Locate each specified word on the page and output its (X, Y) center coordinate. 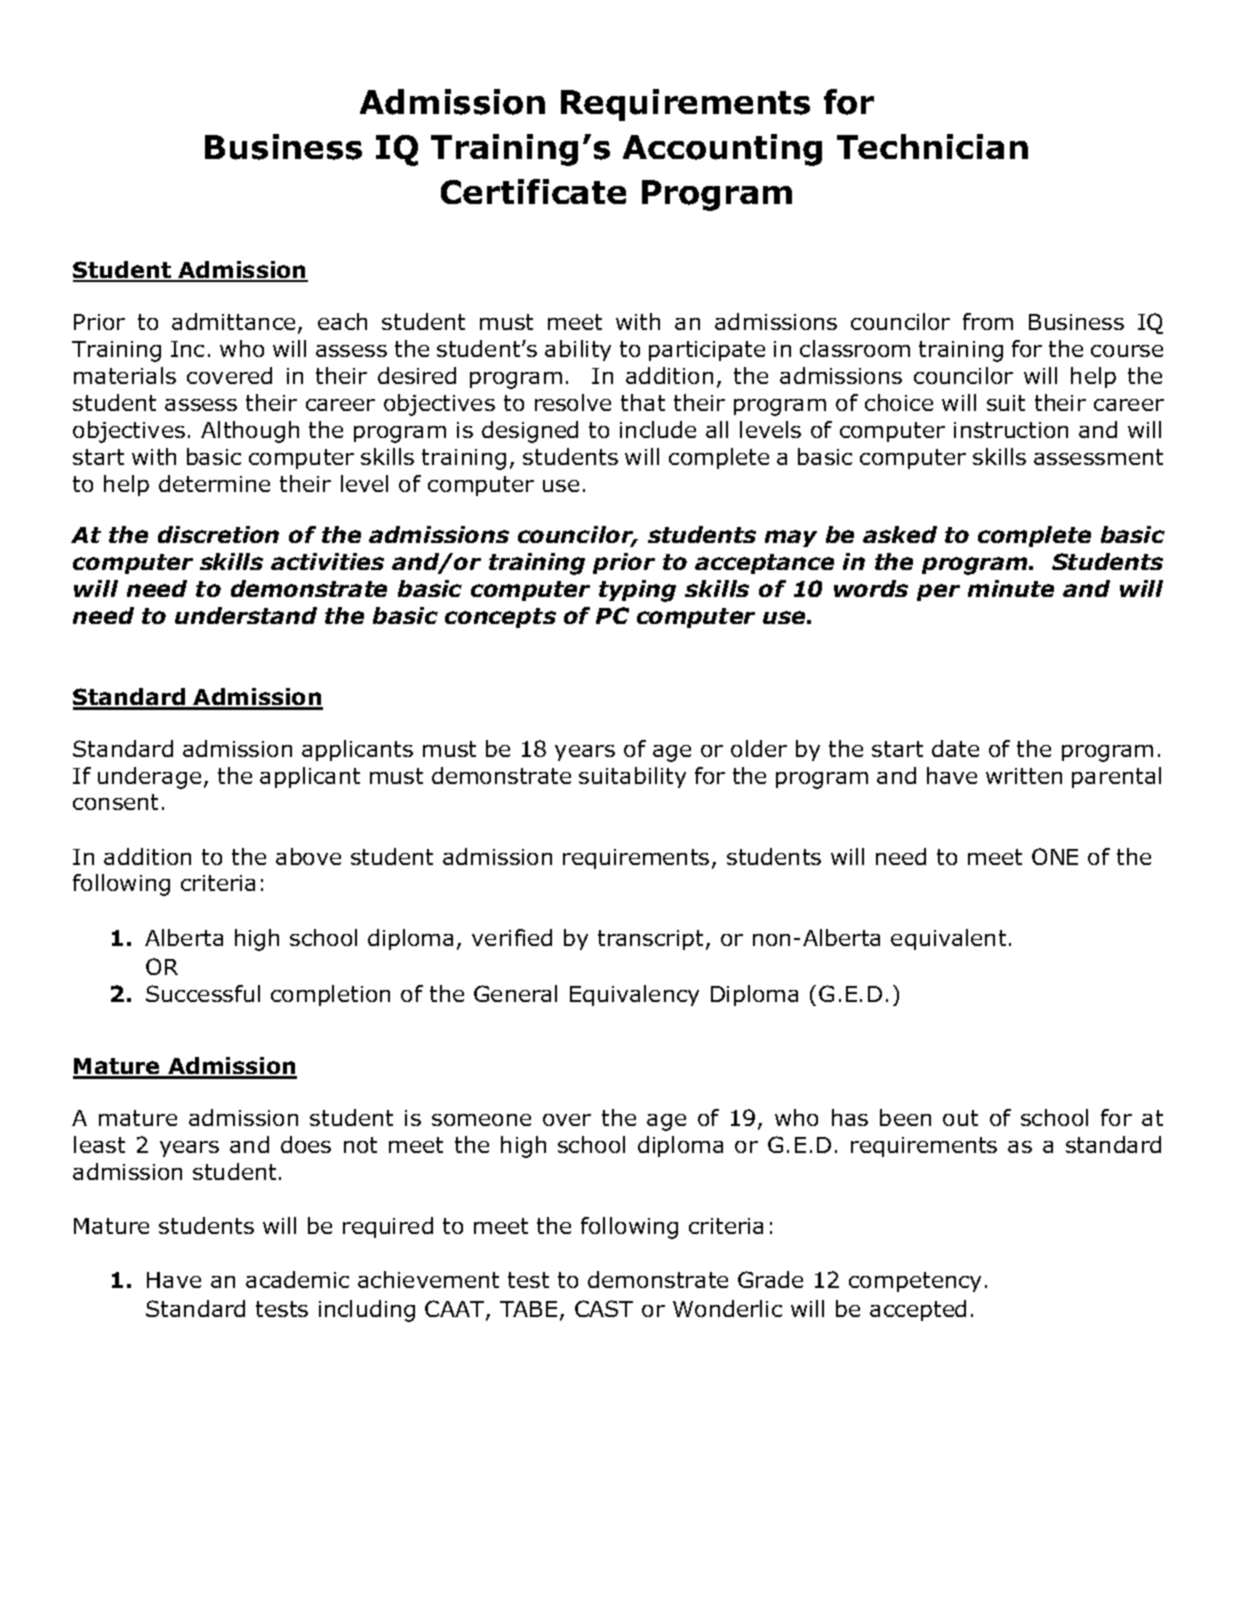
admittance (233, 321)
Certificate (533, 191)
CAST (604, 1308)
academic (297, 1279)
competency (915, 1282)
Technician (932, 146)
